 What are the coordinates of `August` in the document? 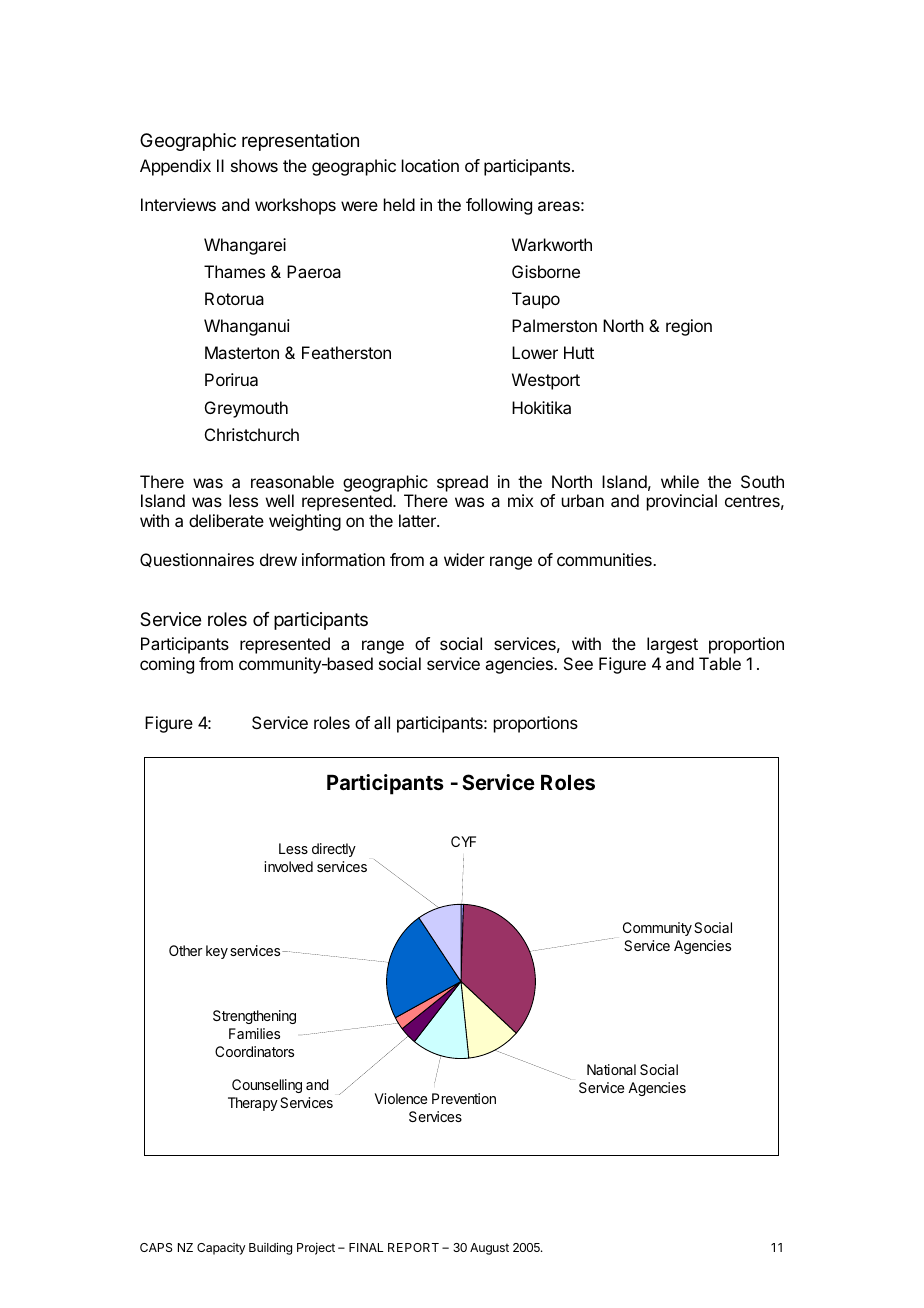 It's located at (489, 1249).
